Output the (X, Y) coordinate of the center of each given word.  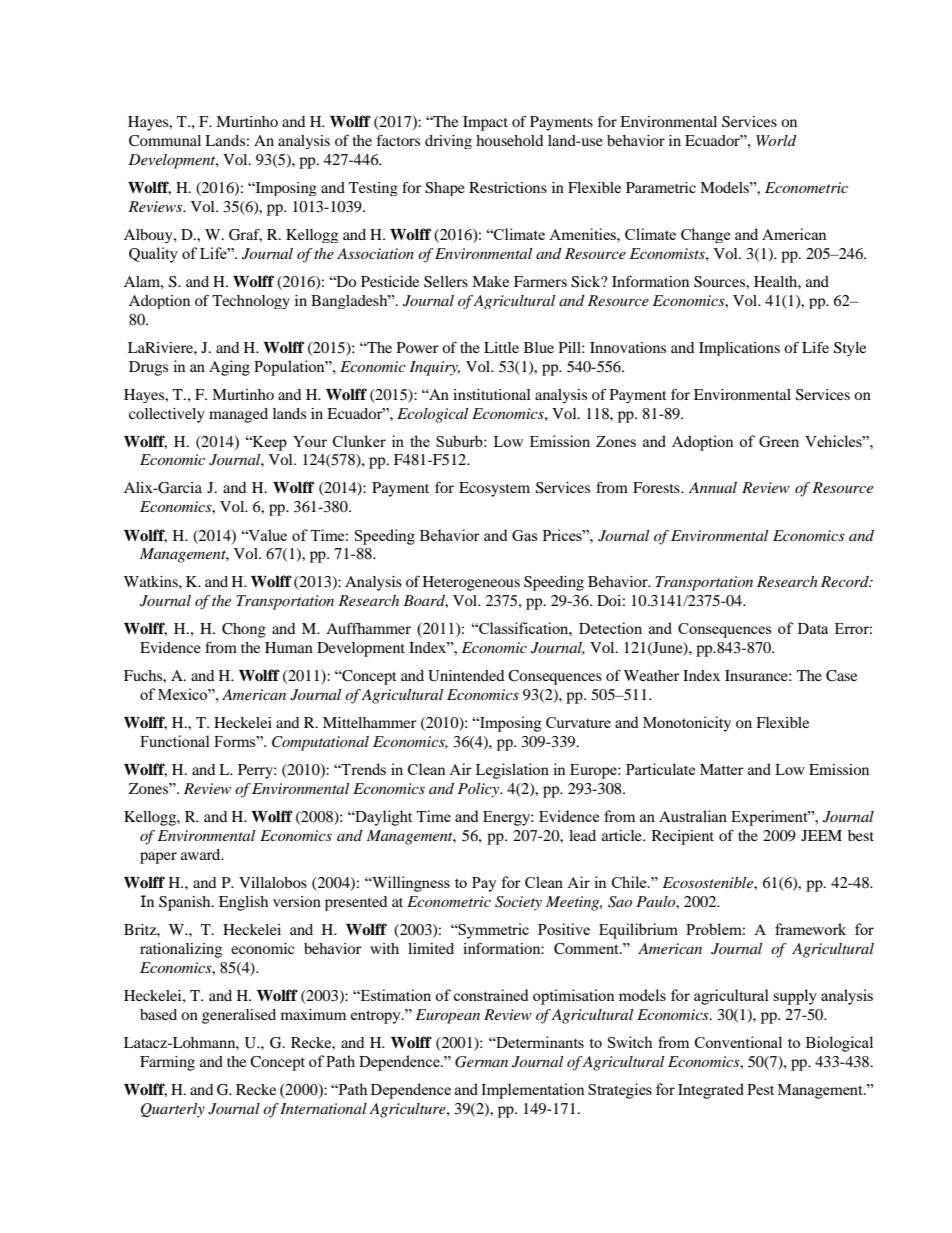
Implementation (533, 1091)
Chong (244, 630)
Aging (229, 368)
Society (518, 903)
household (509, 140)
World (776, 140)
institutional (492, 394)
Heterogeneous (471, 583)
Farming (167, 1063)
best (861, 835)
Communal (165, 141)
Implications (739, 349)
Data (813, 628)
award (202, 854)
